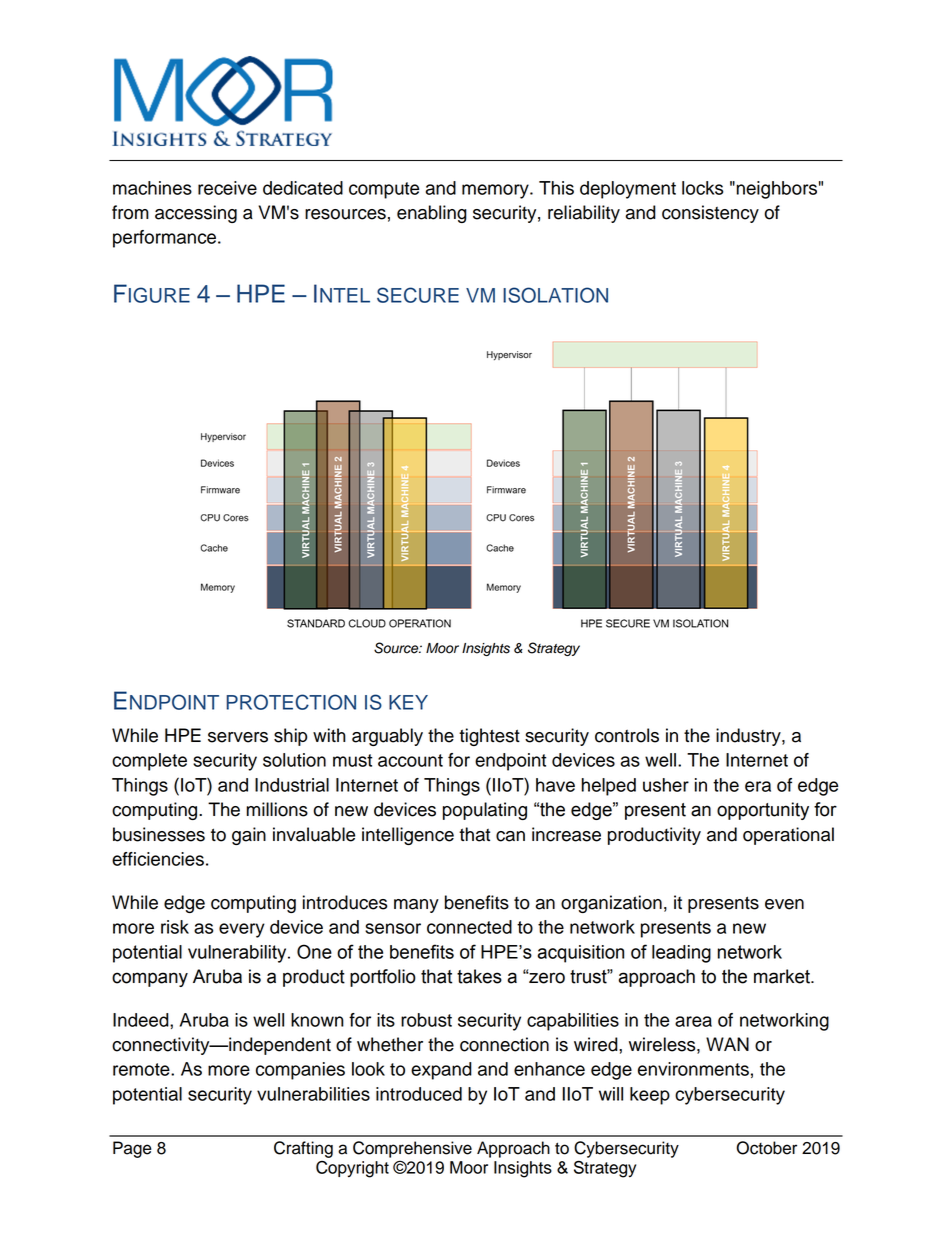  What do you see at coordinates (432, 214) in the page?
I see `enabling` at bounding box center [432, 214].
